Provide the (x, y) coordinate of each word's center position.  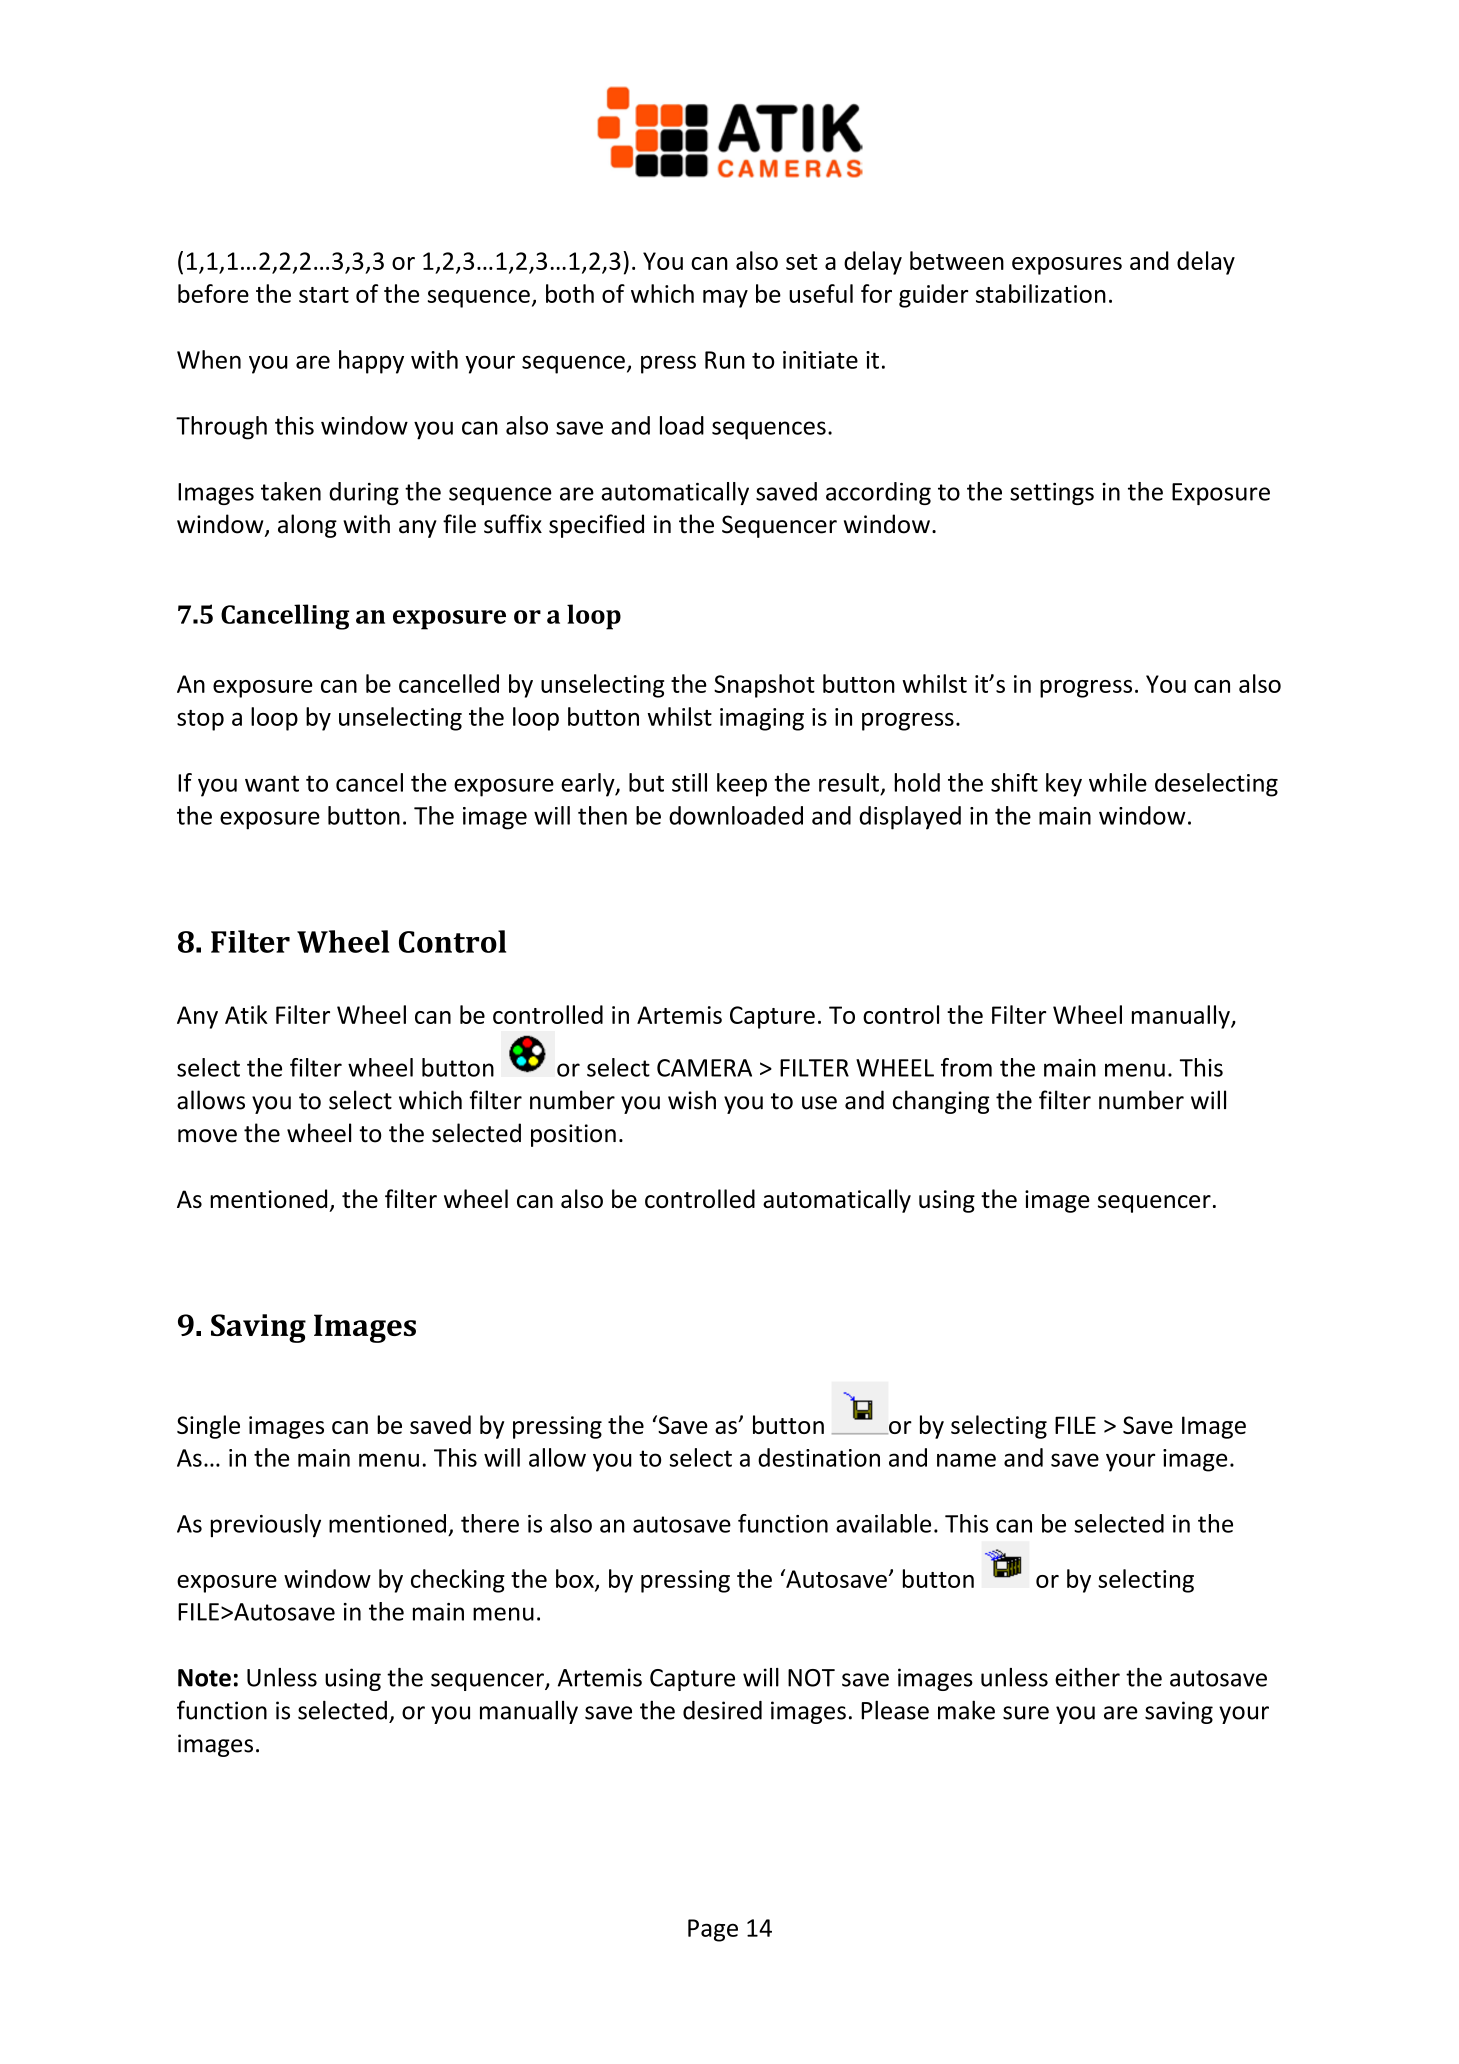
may (725, 299)
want (272, 783)
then (602, 815)
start (324, 295)
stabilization (1041, 293)
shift (1014, 782)
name (966, 1460)
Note (204, 1678)
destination (819, 1457)
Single (208, 1427)
